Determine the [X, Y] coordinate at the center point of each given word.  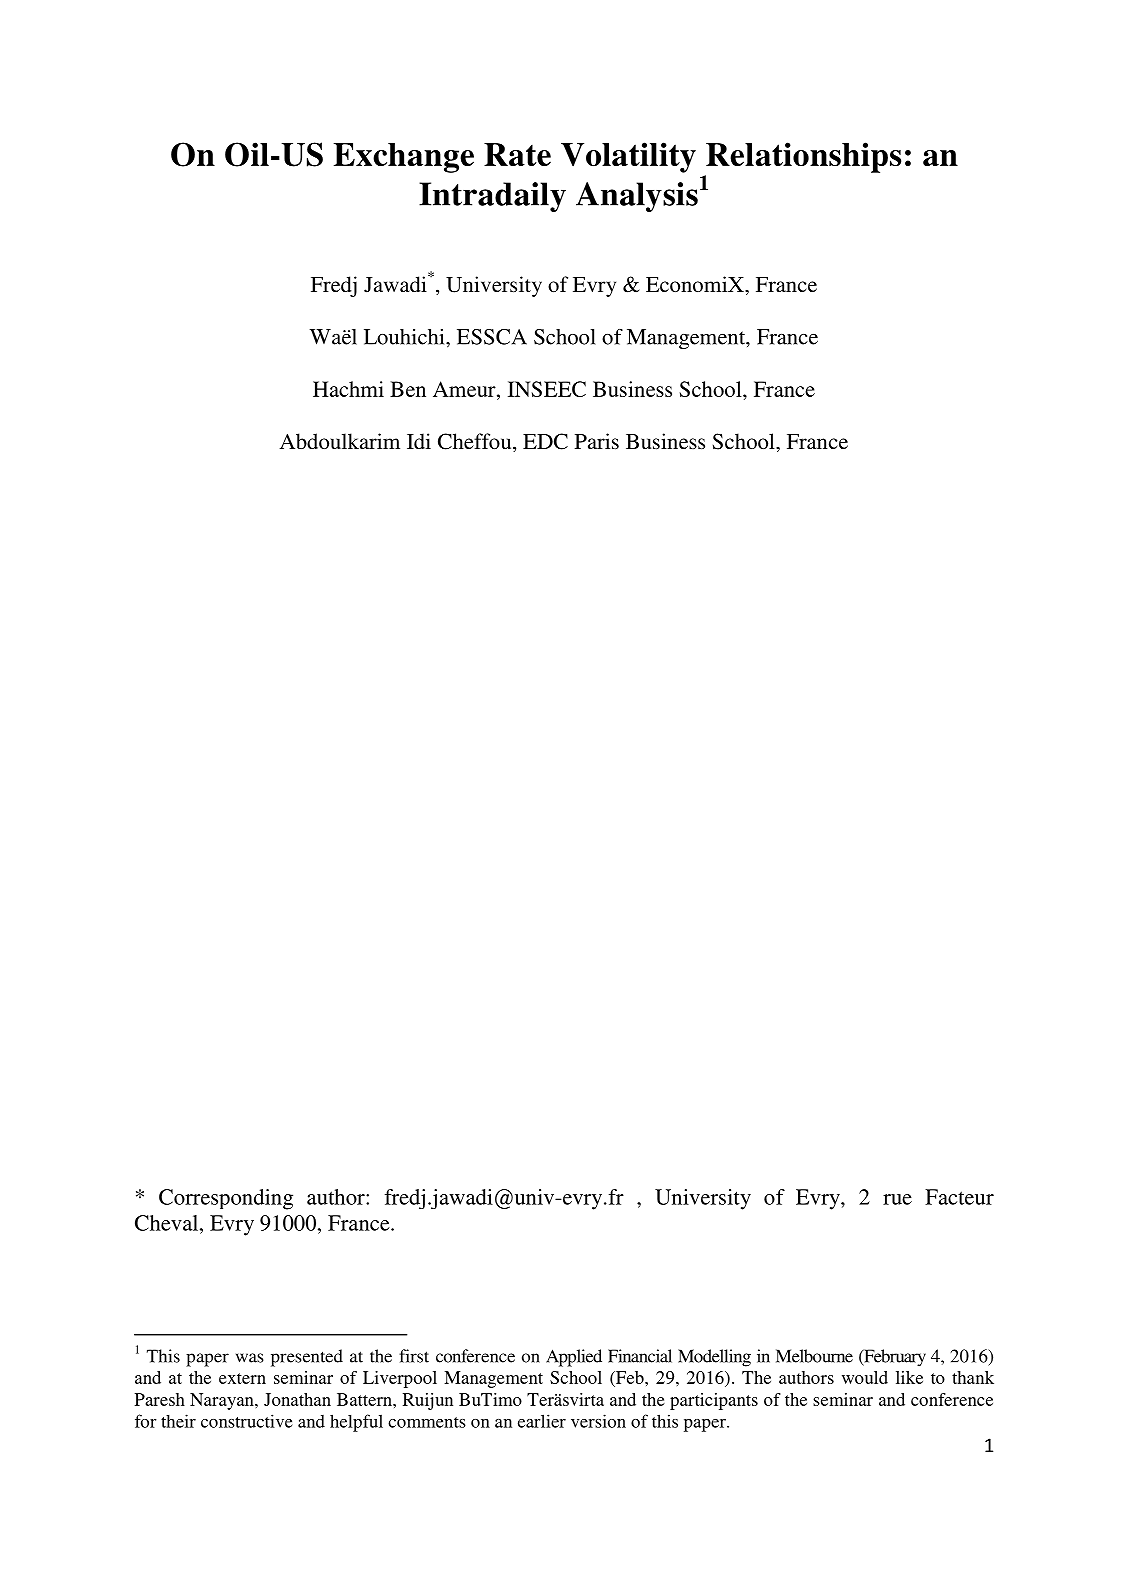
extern [242, 1378]
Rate [517, 155]
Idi [419, 441]
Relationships [803, 157]
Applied [574, 1358]
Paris [597, 441]
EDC [545, 441]
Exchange [404, 158]
